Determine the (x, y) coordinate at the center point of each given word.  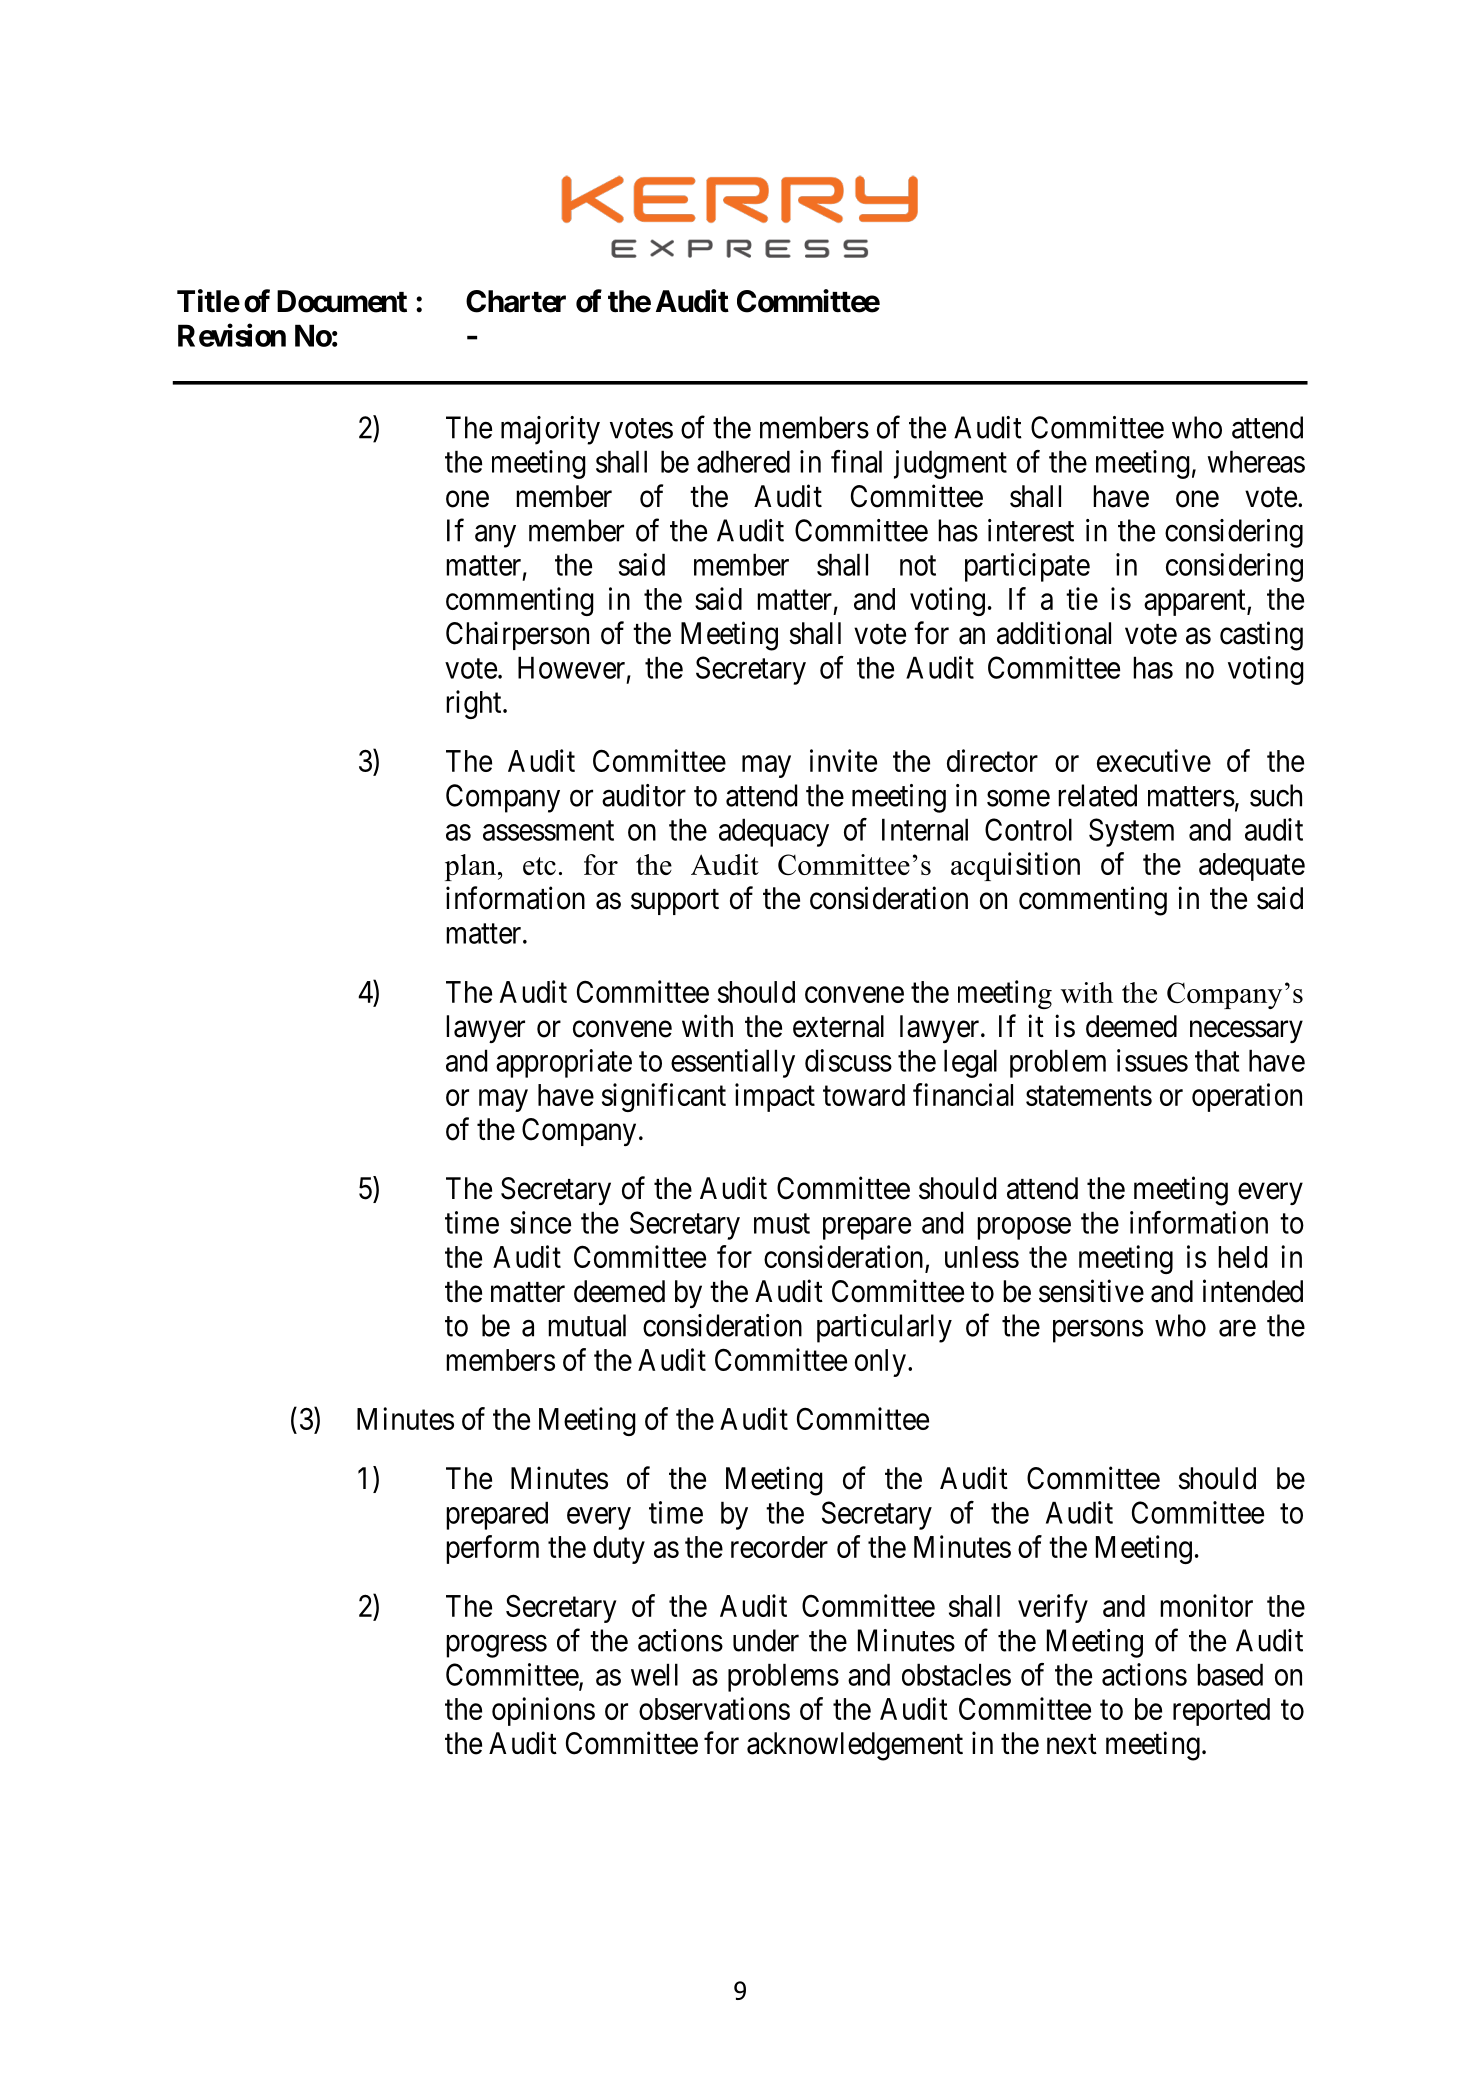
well (654, 1674)
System (1131, 832)
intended (1253, 1291)
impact (775, 1097)
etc (539, 866)
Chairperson (517, 635)
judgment (950, 464)
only (880, 1363)
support (675, 902)
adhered (743, 461)
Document (342, 301)
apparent (1196, 603)
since (540, 1222)
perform (492, 1549)
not (918, 566)
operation (1247, 1097)
